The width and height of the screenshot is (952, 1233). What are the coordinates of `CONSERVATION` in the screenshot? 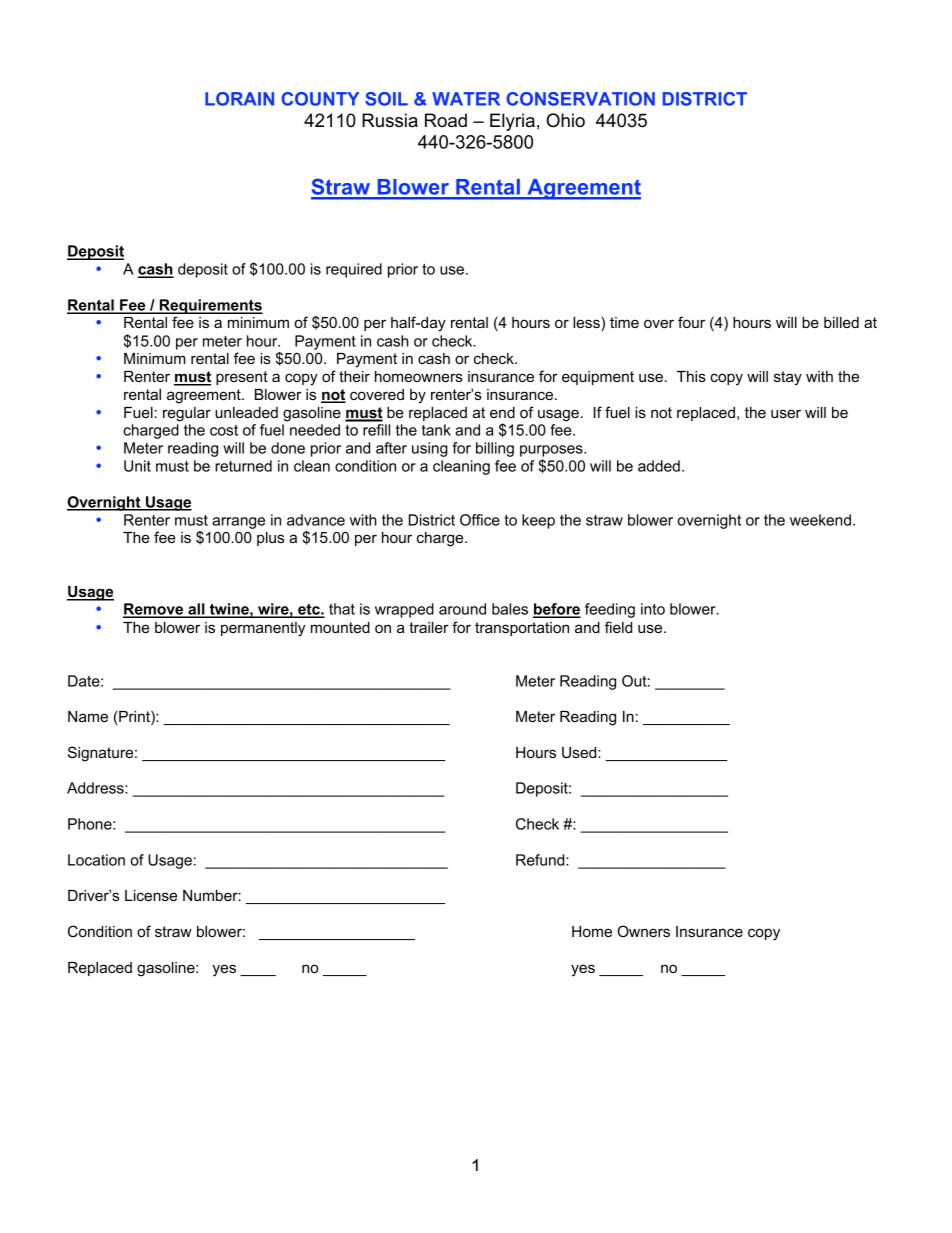 It's located at (580, 99).
